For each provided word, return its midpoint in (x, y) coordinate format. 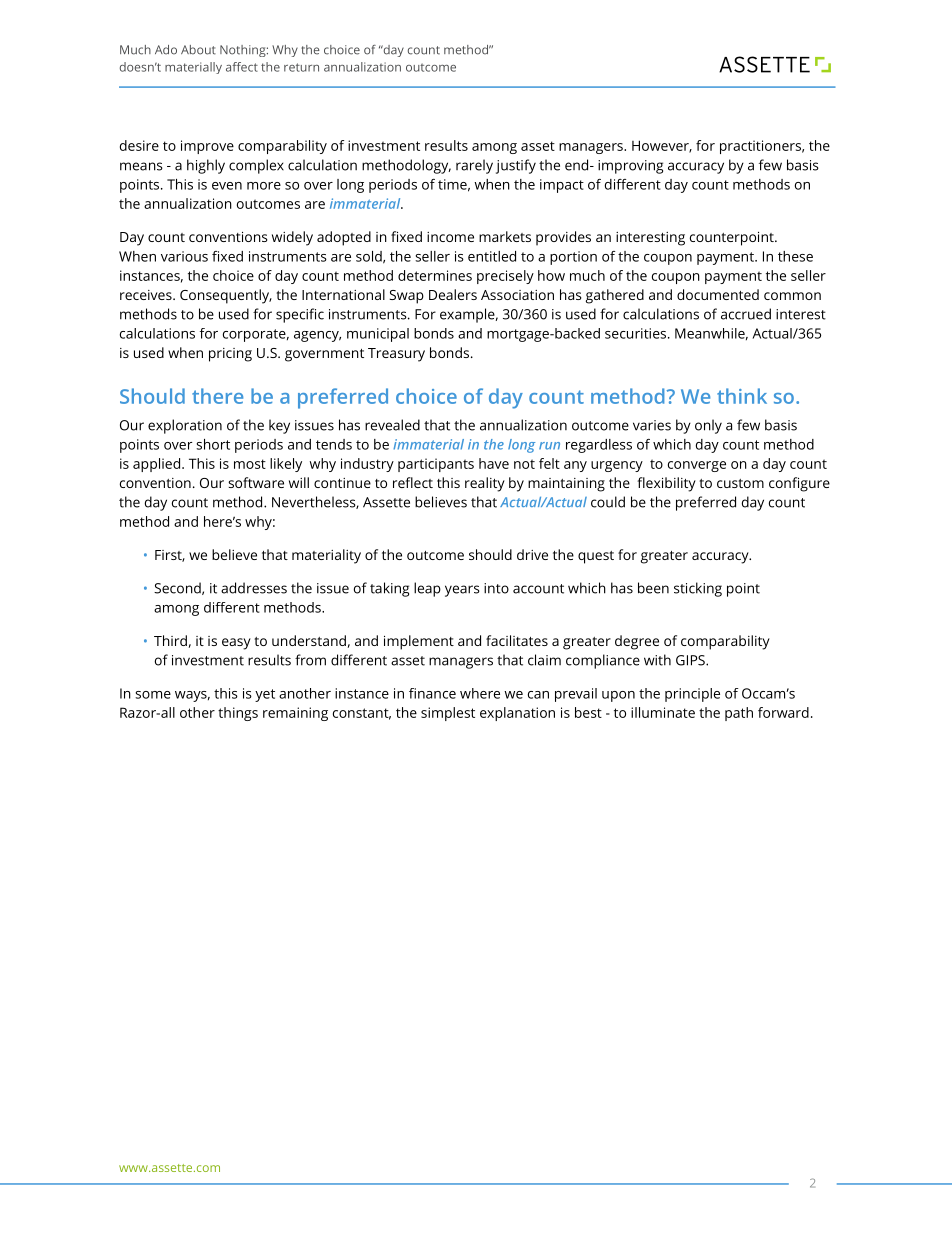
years (462, 591)
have (494, 463)
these (795, 256)
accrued (746, 314)
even (227, 186)
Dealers (453, 294)
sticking (698, 589)
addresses (254, 588)
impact (562, 186)
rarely (474, 166)
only (708, 426)
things (238, 714)
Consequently (226, 296)
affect (242, 67)
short (213, 444)
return (301, 67)
